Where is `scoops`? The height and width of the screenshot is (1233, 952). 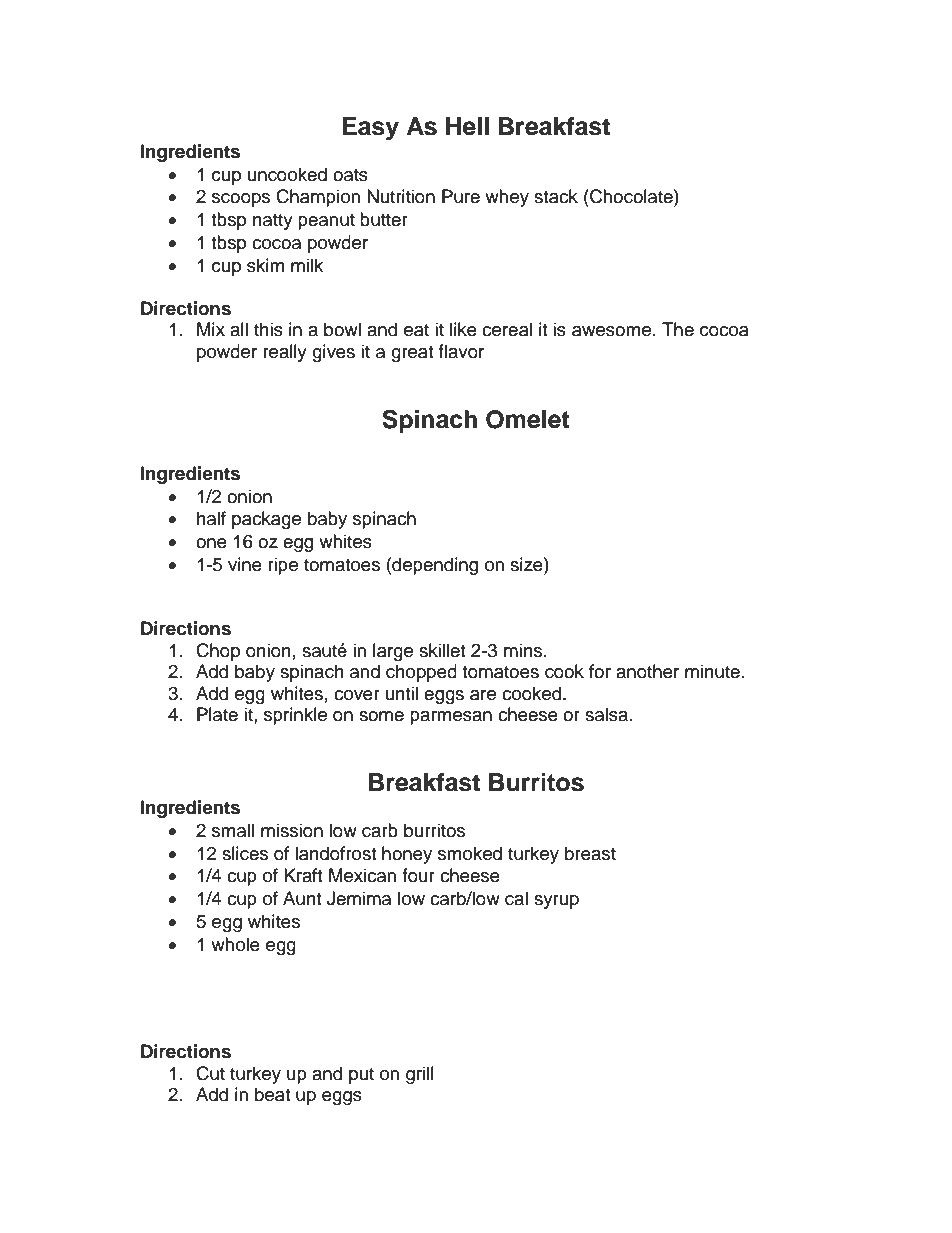
scoops is located at coordinates (241, 200).
